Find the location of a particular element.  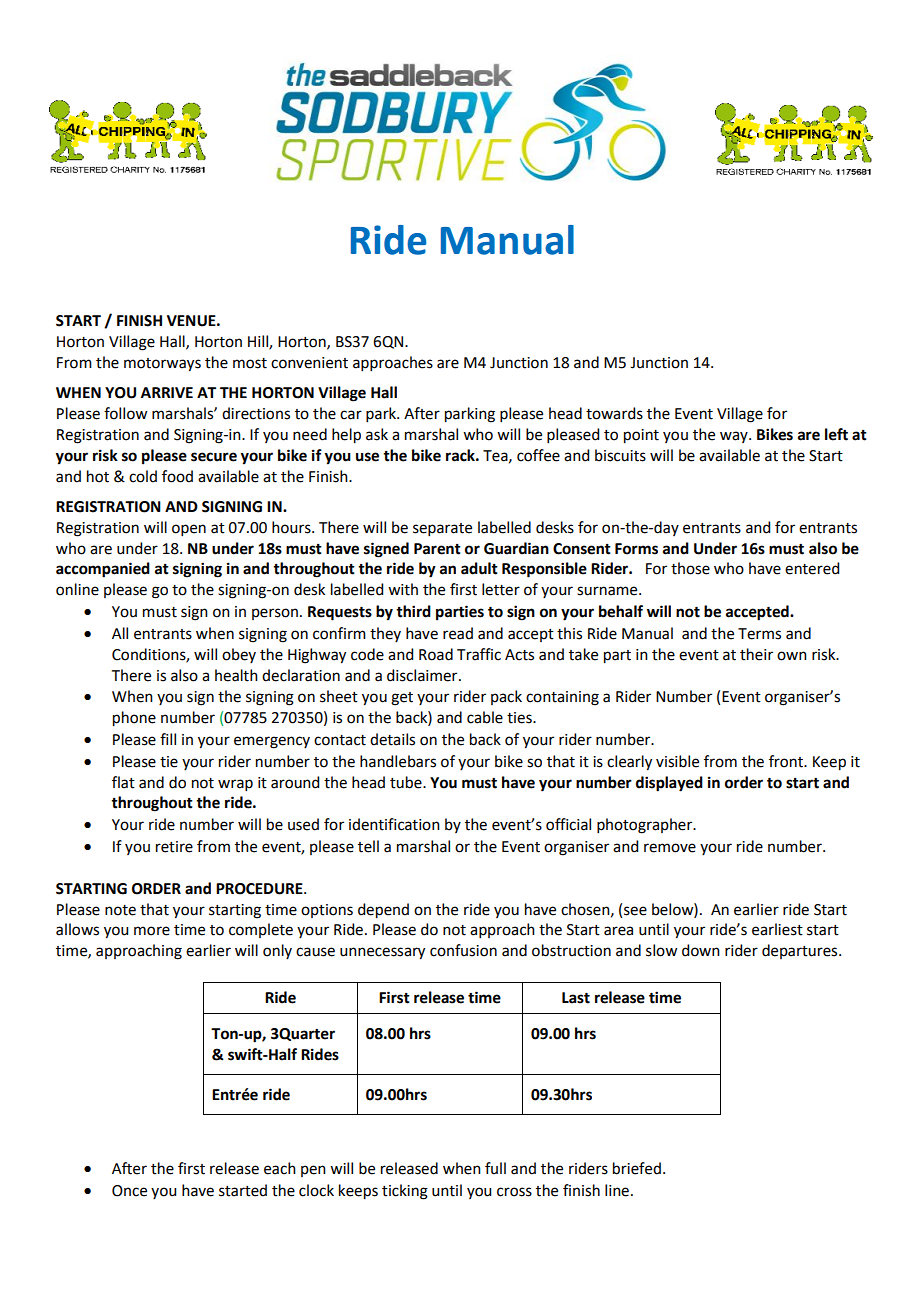

disclaimer is located at coordinates (423, 675).
